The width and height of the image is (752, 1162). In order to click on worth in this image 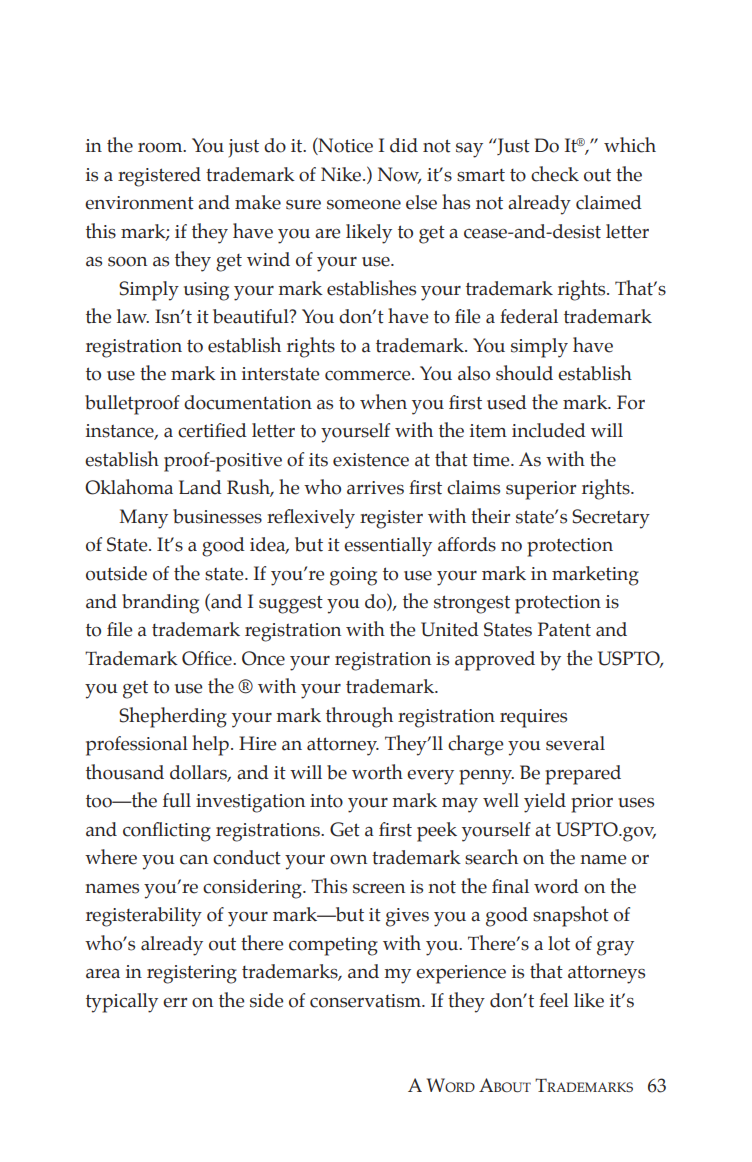, I will do `click(377, 772)`.
